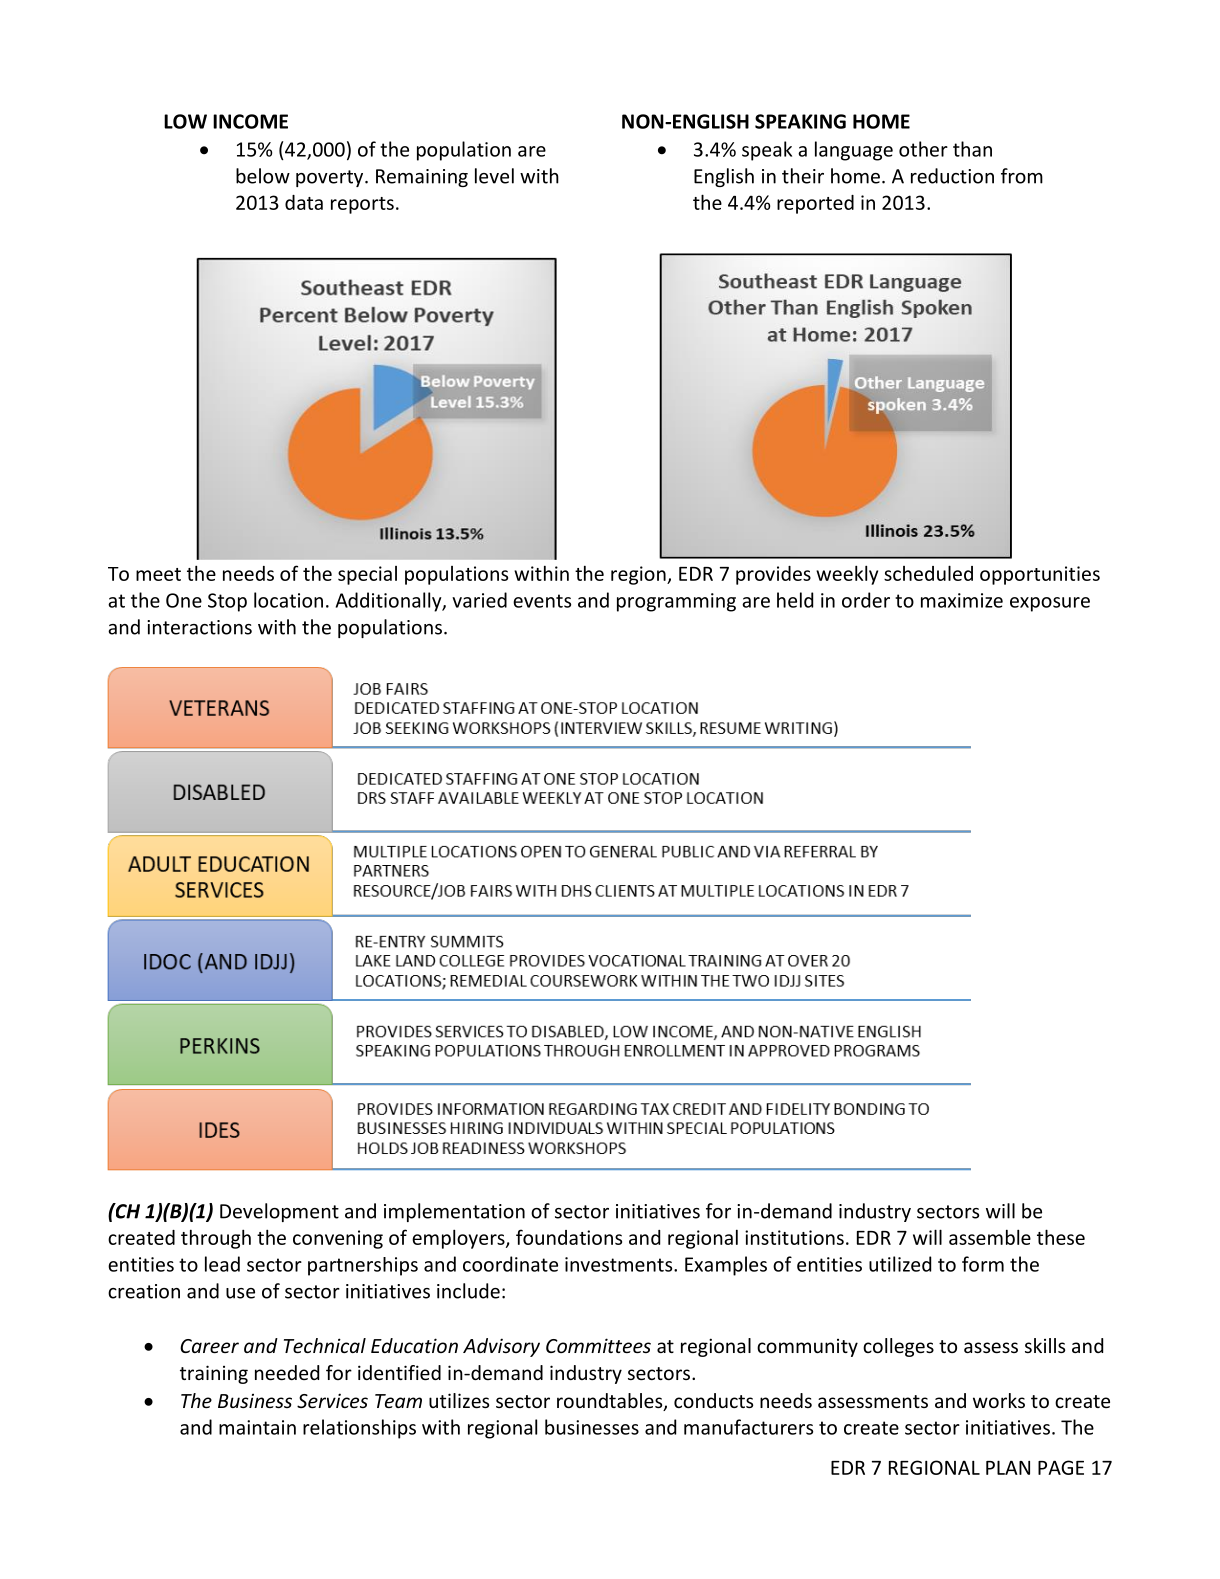 This image has width=1220, height=1579. Describe the element at coordinates (542, 601) in the image. I see `events` at that location.
